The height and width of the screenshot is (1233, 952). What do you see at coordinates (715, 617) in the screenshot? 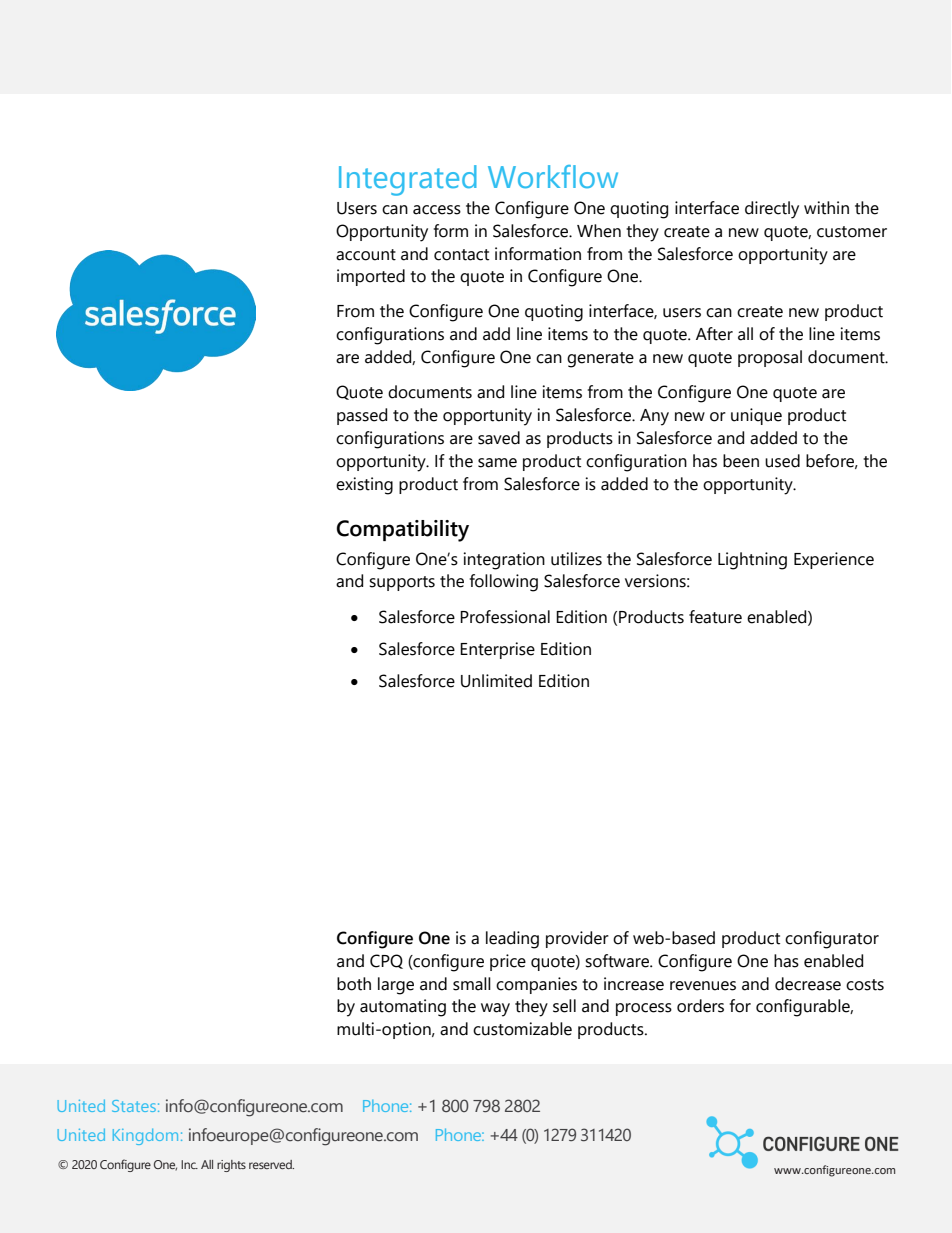
I see `feature` at bounding box center [715, 617].
